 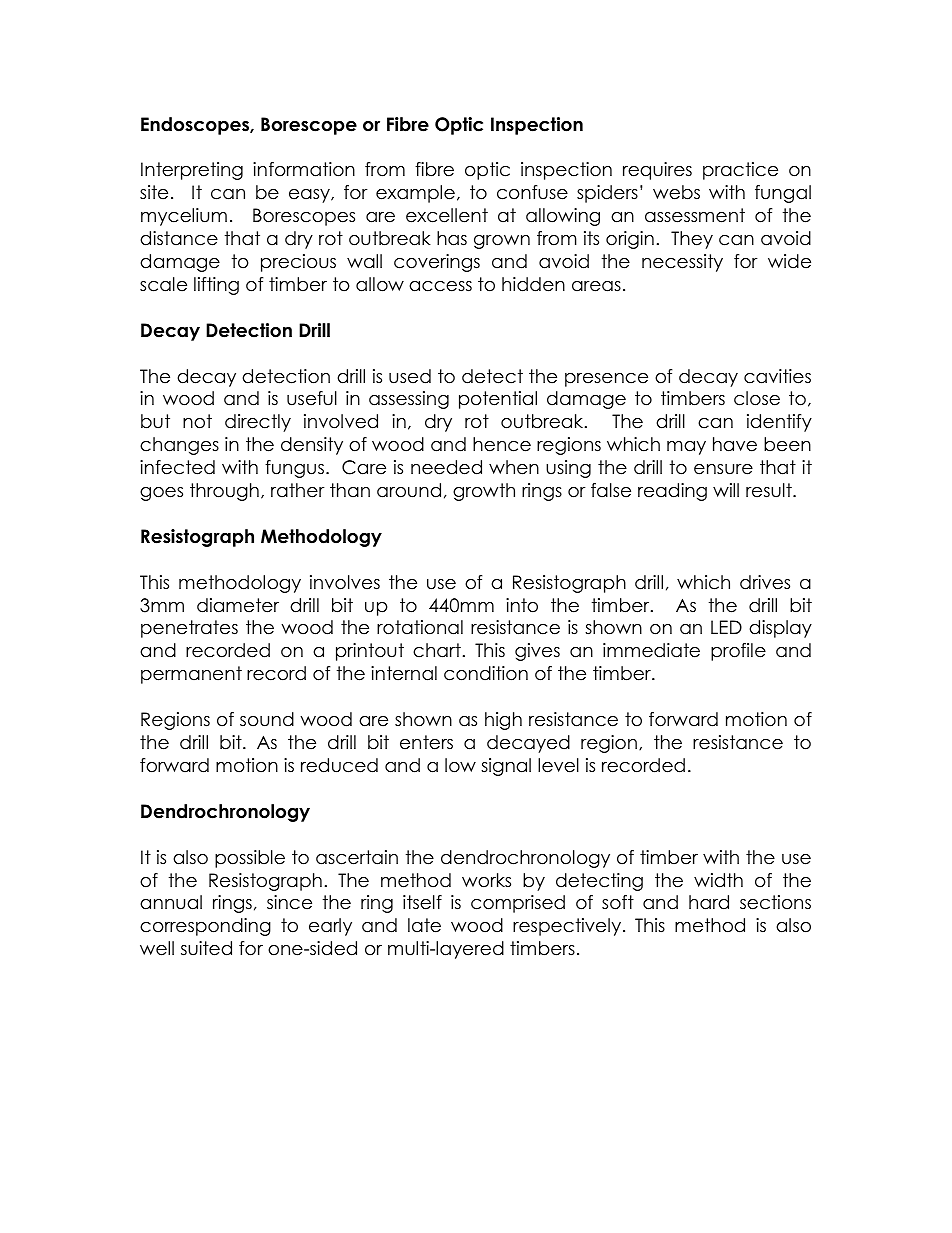 I want to click on example, so click(x=415, y=194).
